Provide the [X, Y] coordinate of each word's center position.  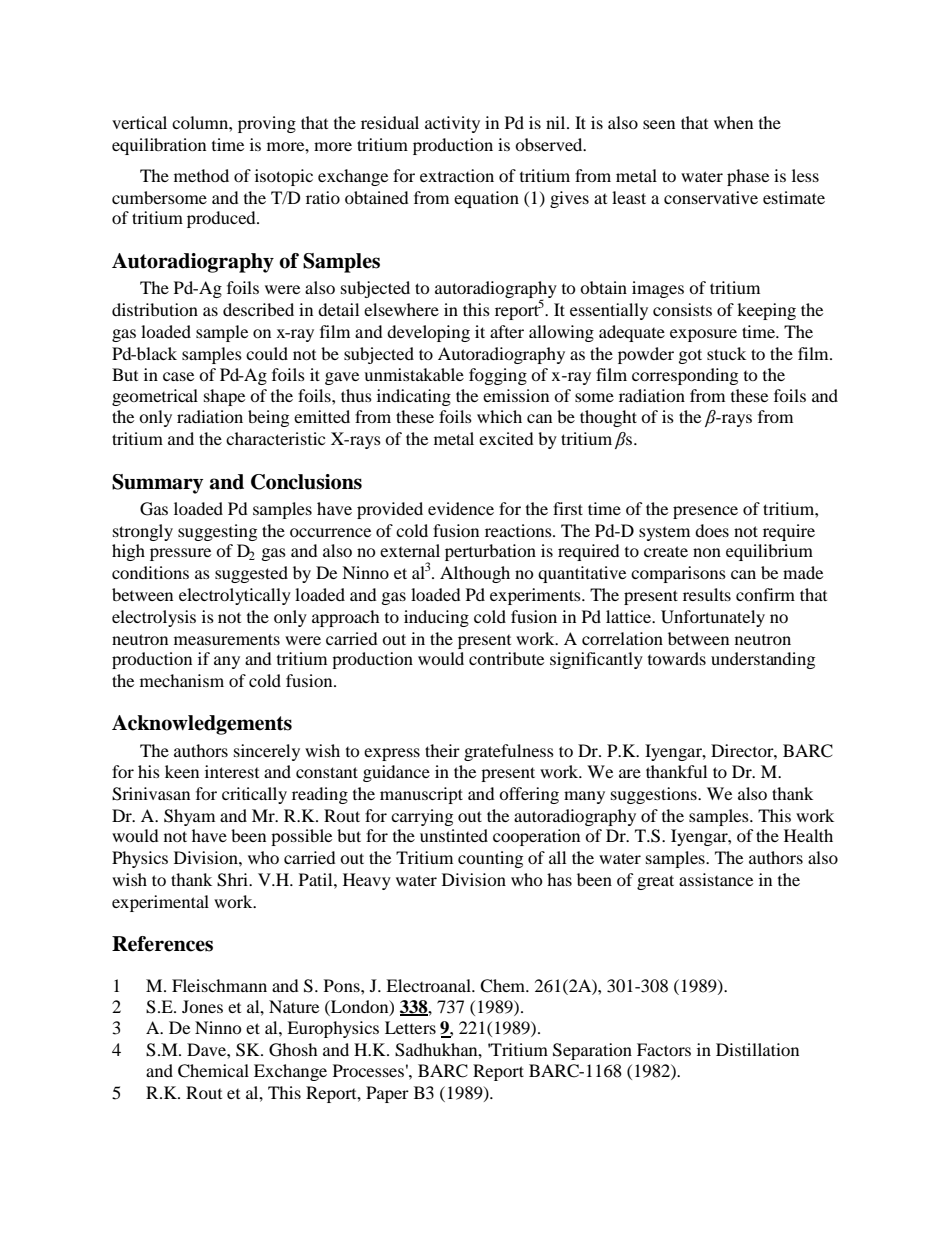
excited [506, 438]
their [442, 750]
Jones [202, 1006]
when [733, 122]
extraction [457, 175]
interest [232, 771]
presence [705, 512]
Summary [157, 484]
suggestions [655, 795]
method [201, 175]
